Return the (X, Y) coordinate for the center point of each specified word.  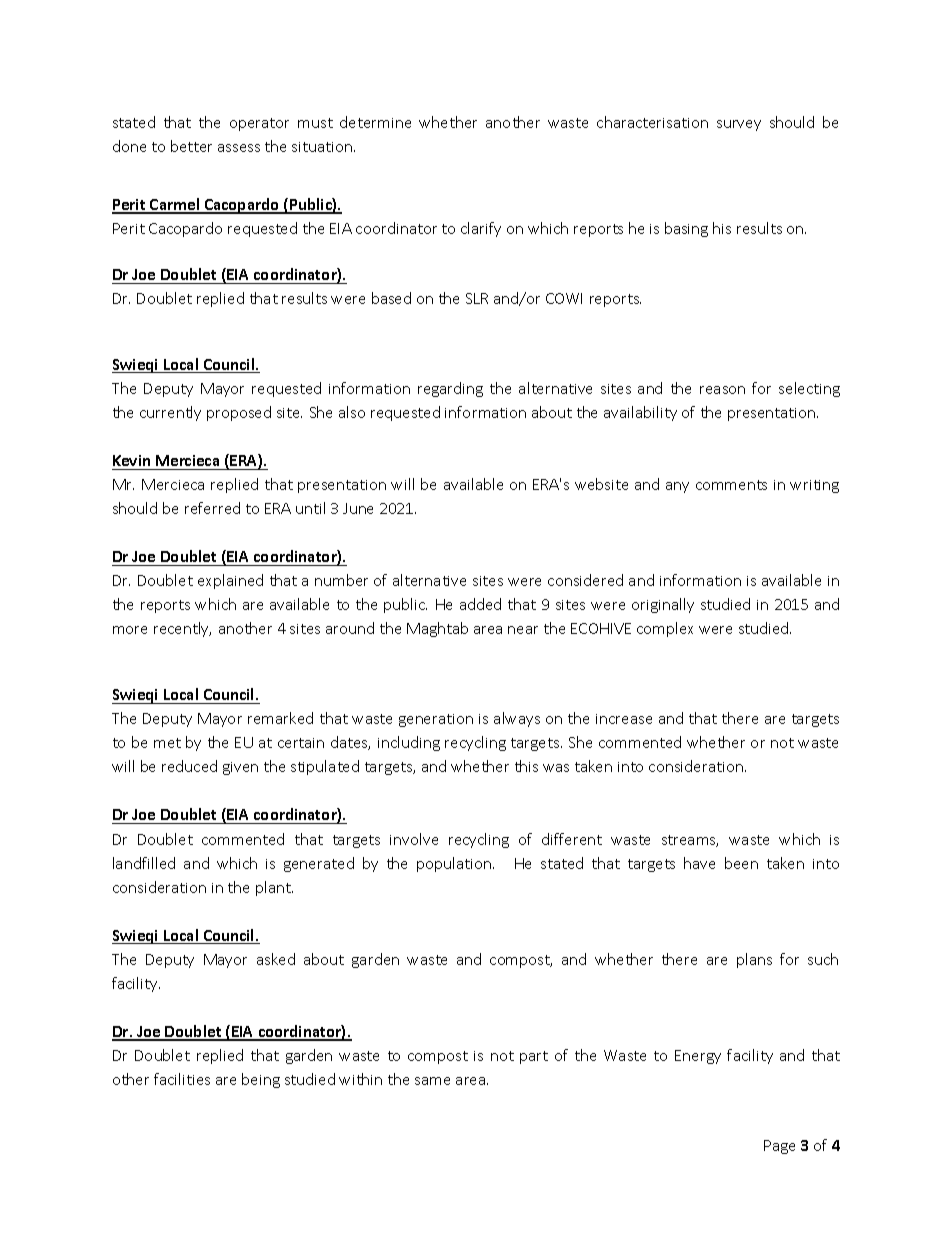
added (480, 604)
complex (665, 629)
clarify (481, 229)
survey (739, 125)
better (191, 146)
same (432, 1081)
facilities (182, 1079)
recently (182, 629)
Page (779, 1147)
